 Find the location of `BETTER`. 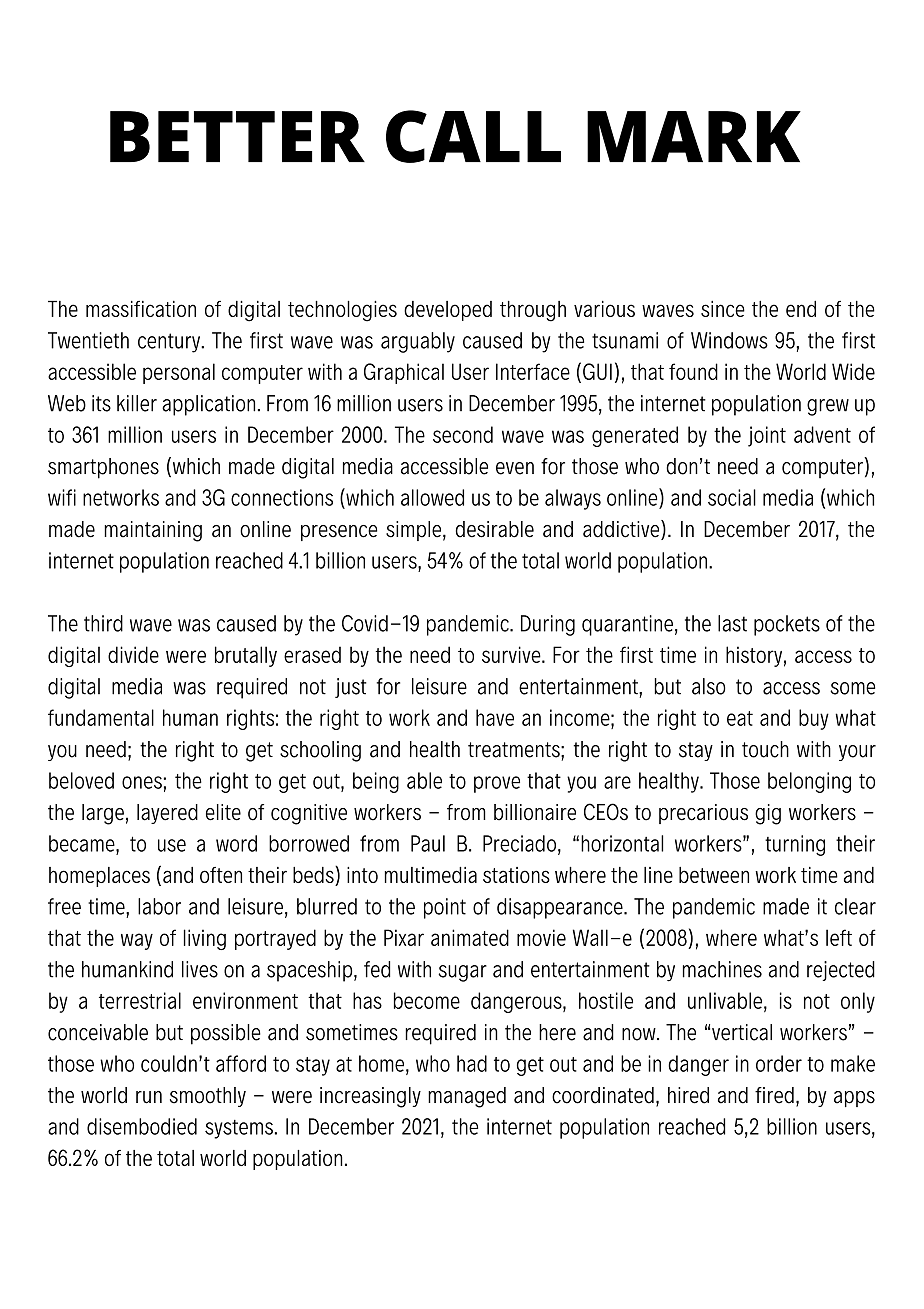

BETTER is located at coordinates (237, 136).
